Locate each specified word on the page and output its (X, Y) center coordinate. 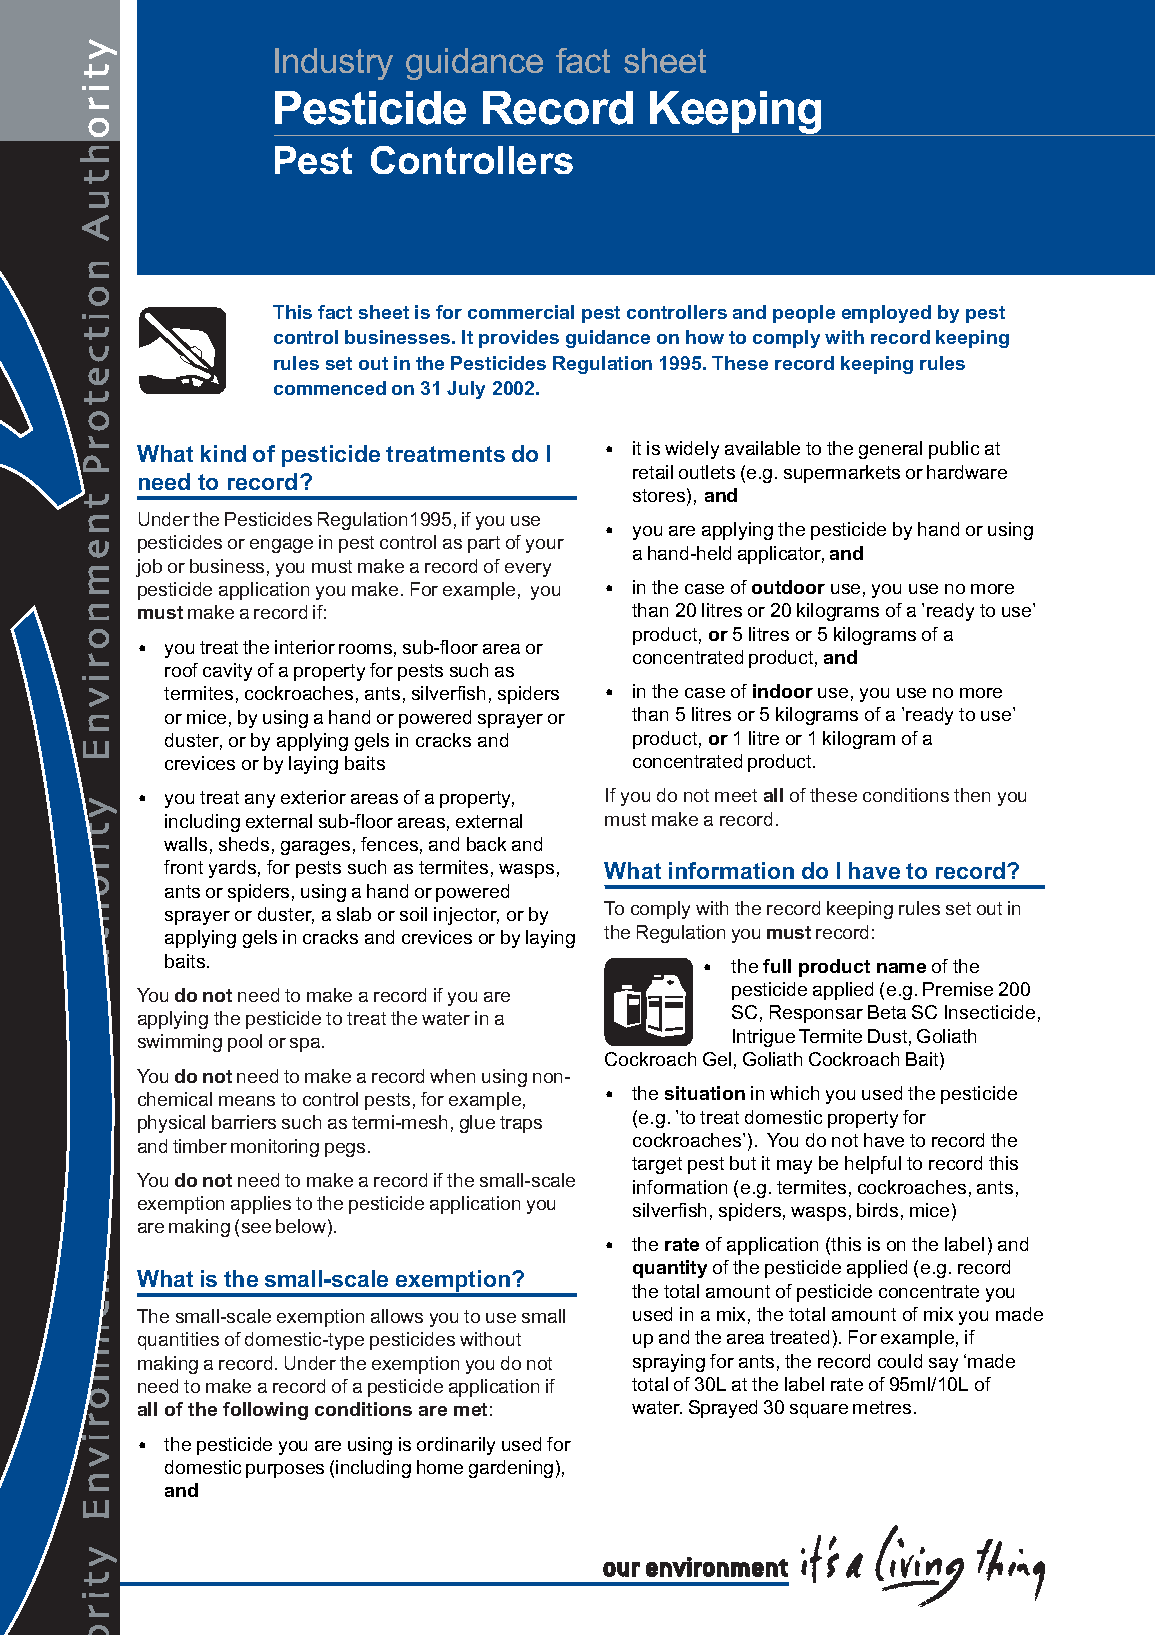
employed (886, 314)
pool (245, 1043)
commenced (330, 388)
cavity (227, 672)
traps (521, 1124)
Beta (887, 1012)
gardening (511, 1469)
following (265, 1411)
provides (519, 339)
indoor (783, 691)
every (528, 570)
